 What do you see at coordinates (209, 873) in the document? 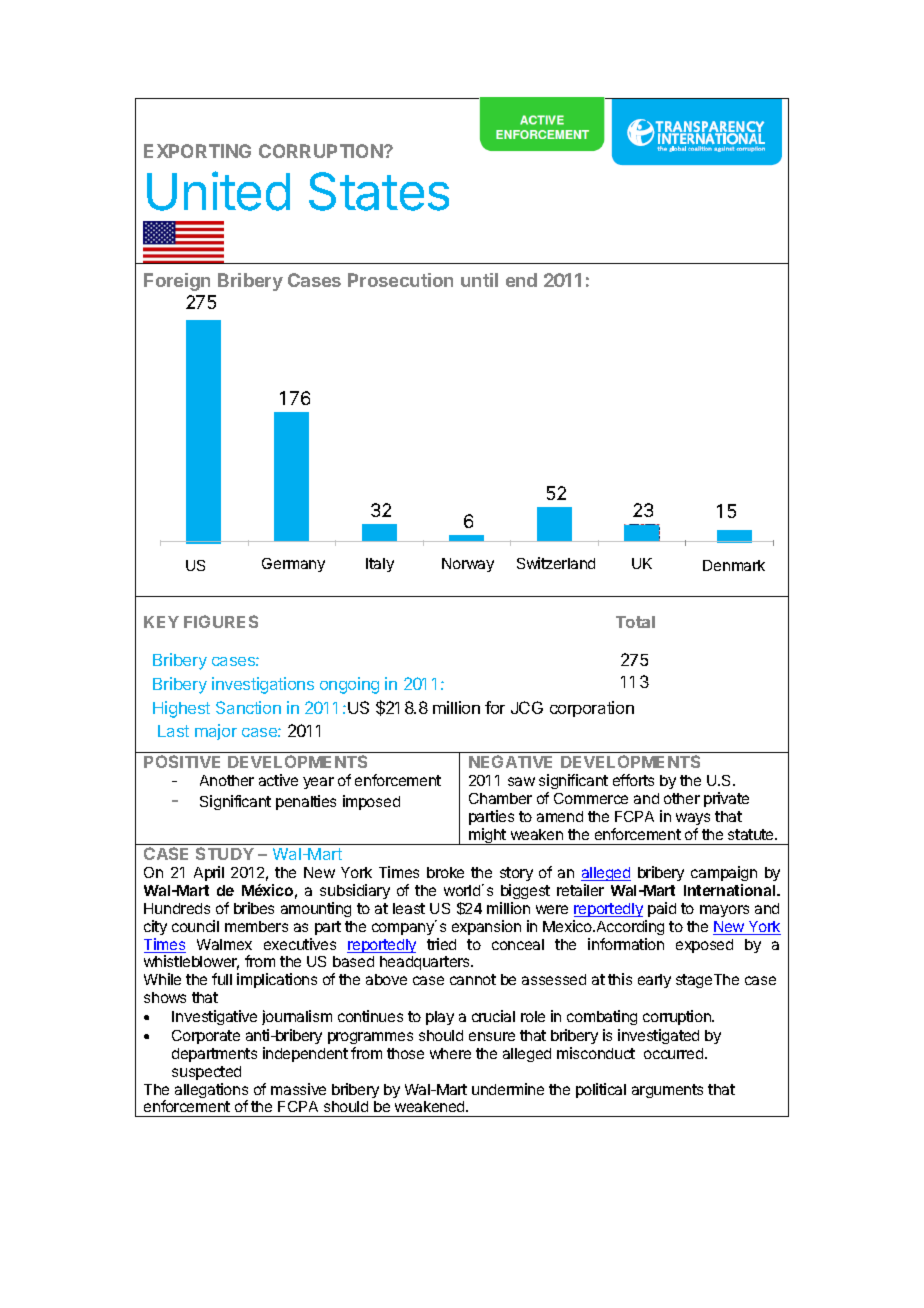
I see `April` at bounding box center [209, 873].
